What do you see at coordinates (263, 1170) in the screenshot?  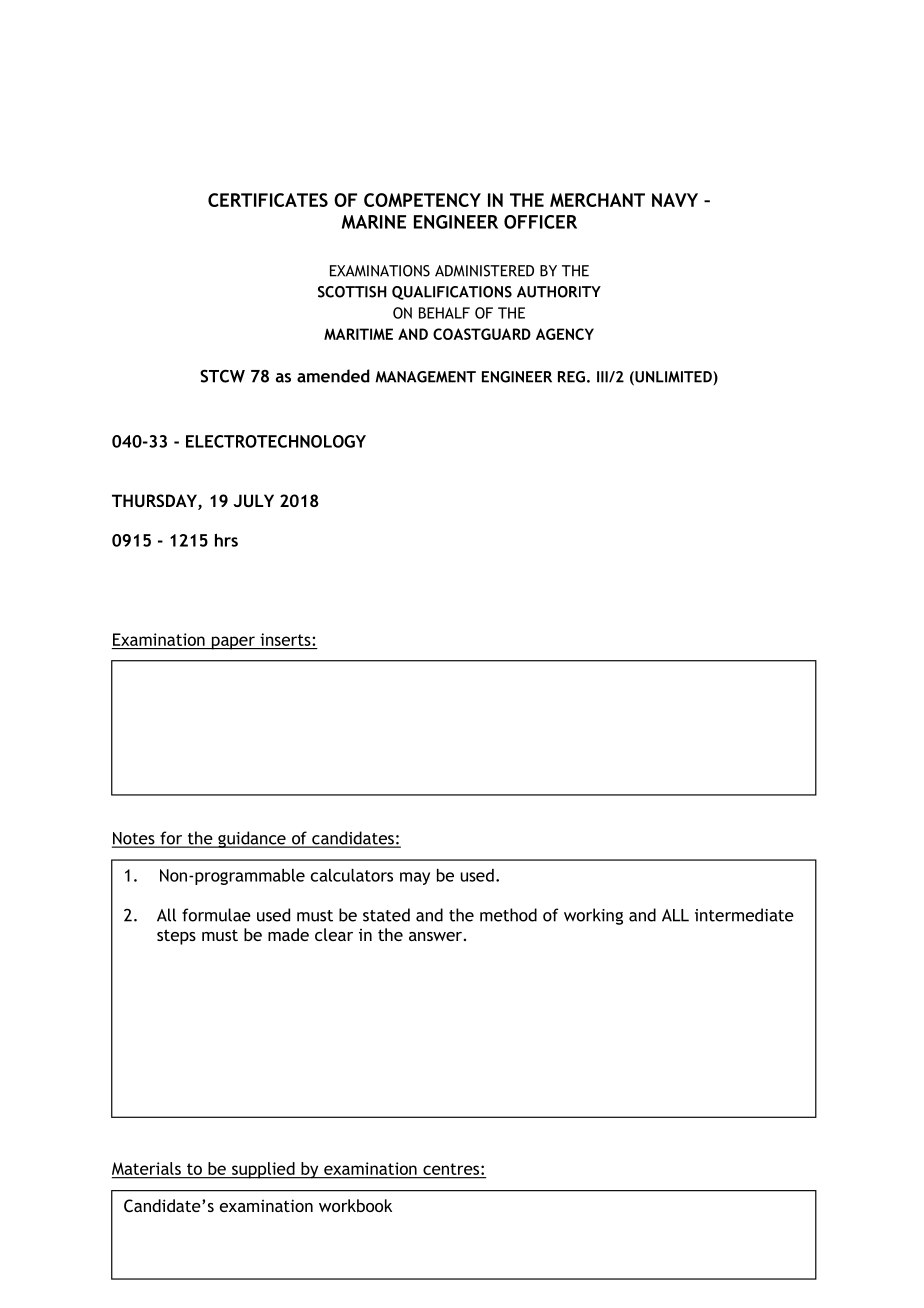 I see `supplied` at bounding box center [263, 1170].
